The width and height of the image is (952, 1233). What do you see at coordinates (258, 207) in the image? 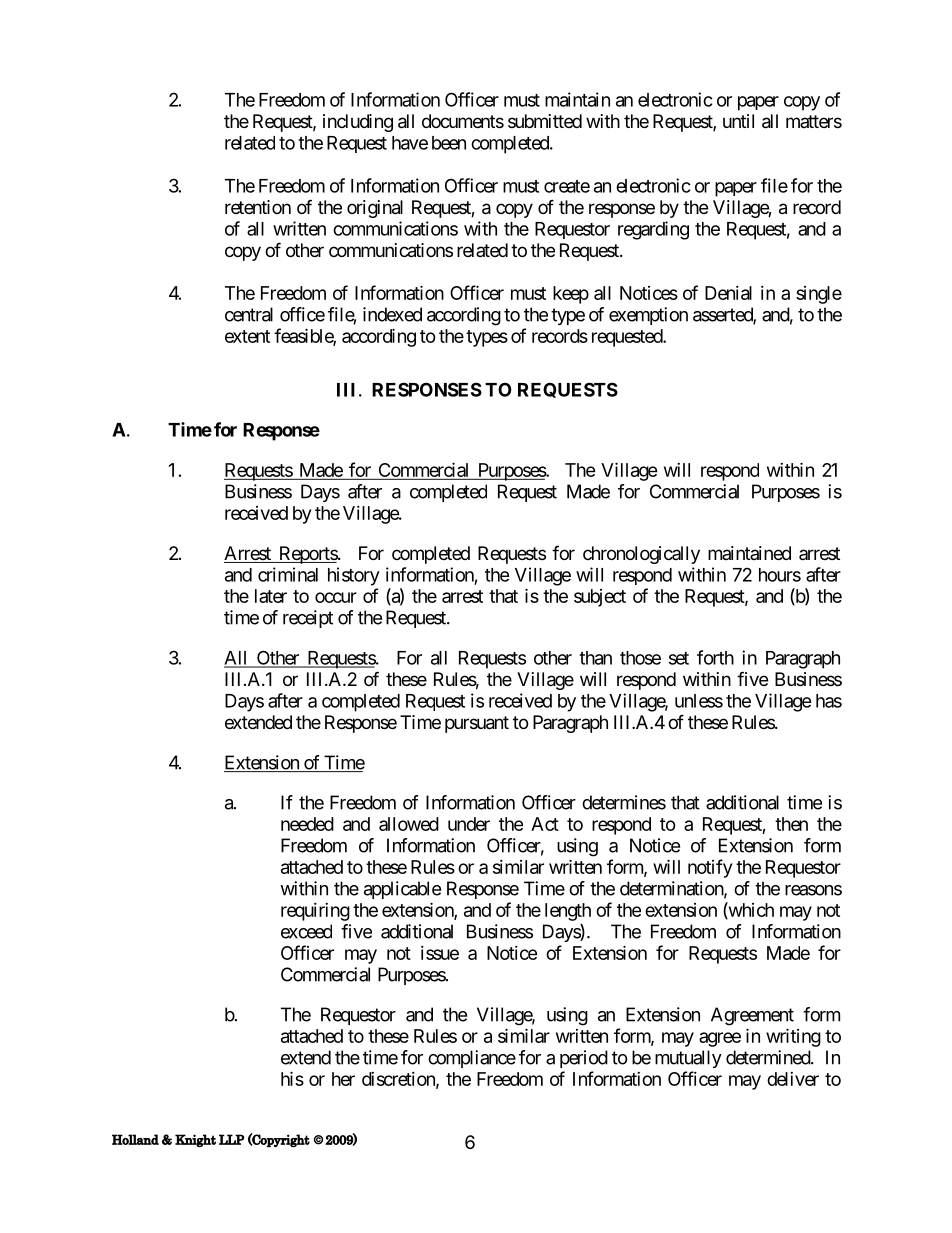
I see `retention` at bounding box center [258, 207].
